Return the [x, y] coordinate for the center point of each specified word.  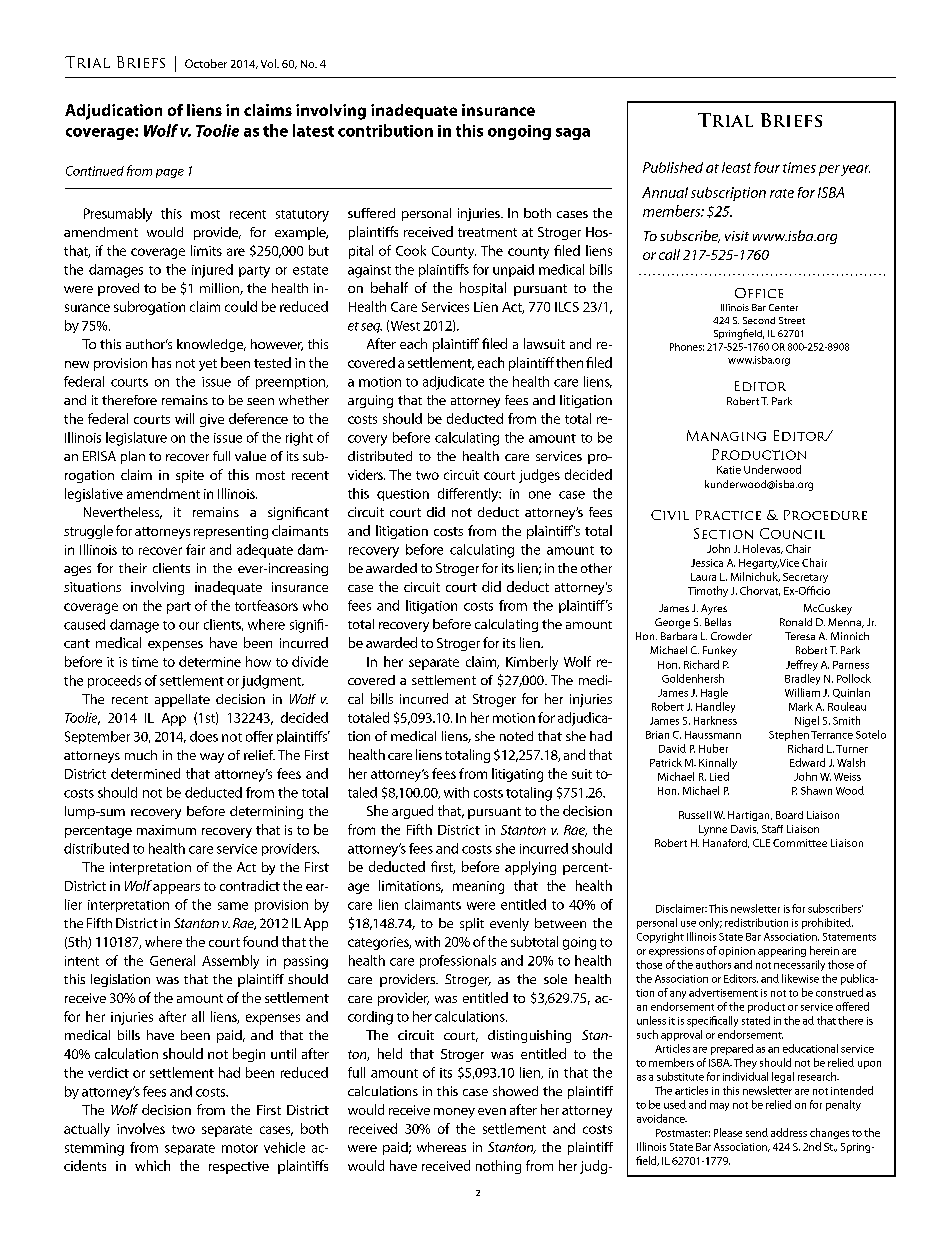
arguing [370, 401]
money [454, 1113]
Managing [726, 435]
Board [789, 815]
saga [573, 134]
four [767, 167]
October [206, 63]
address [789, 1132]
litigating [517, 775]
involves [141, 1128]
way [212, 758]
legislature [136, 439]
